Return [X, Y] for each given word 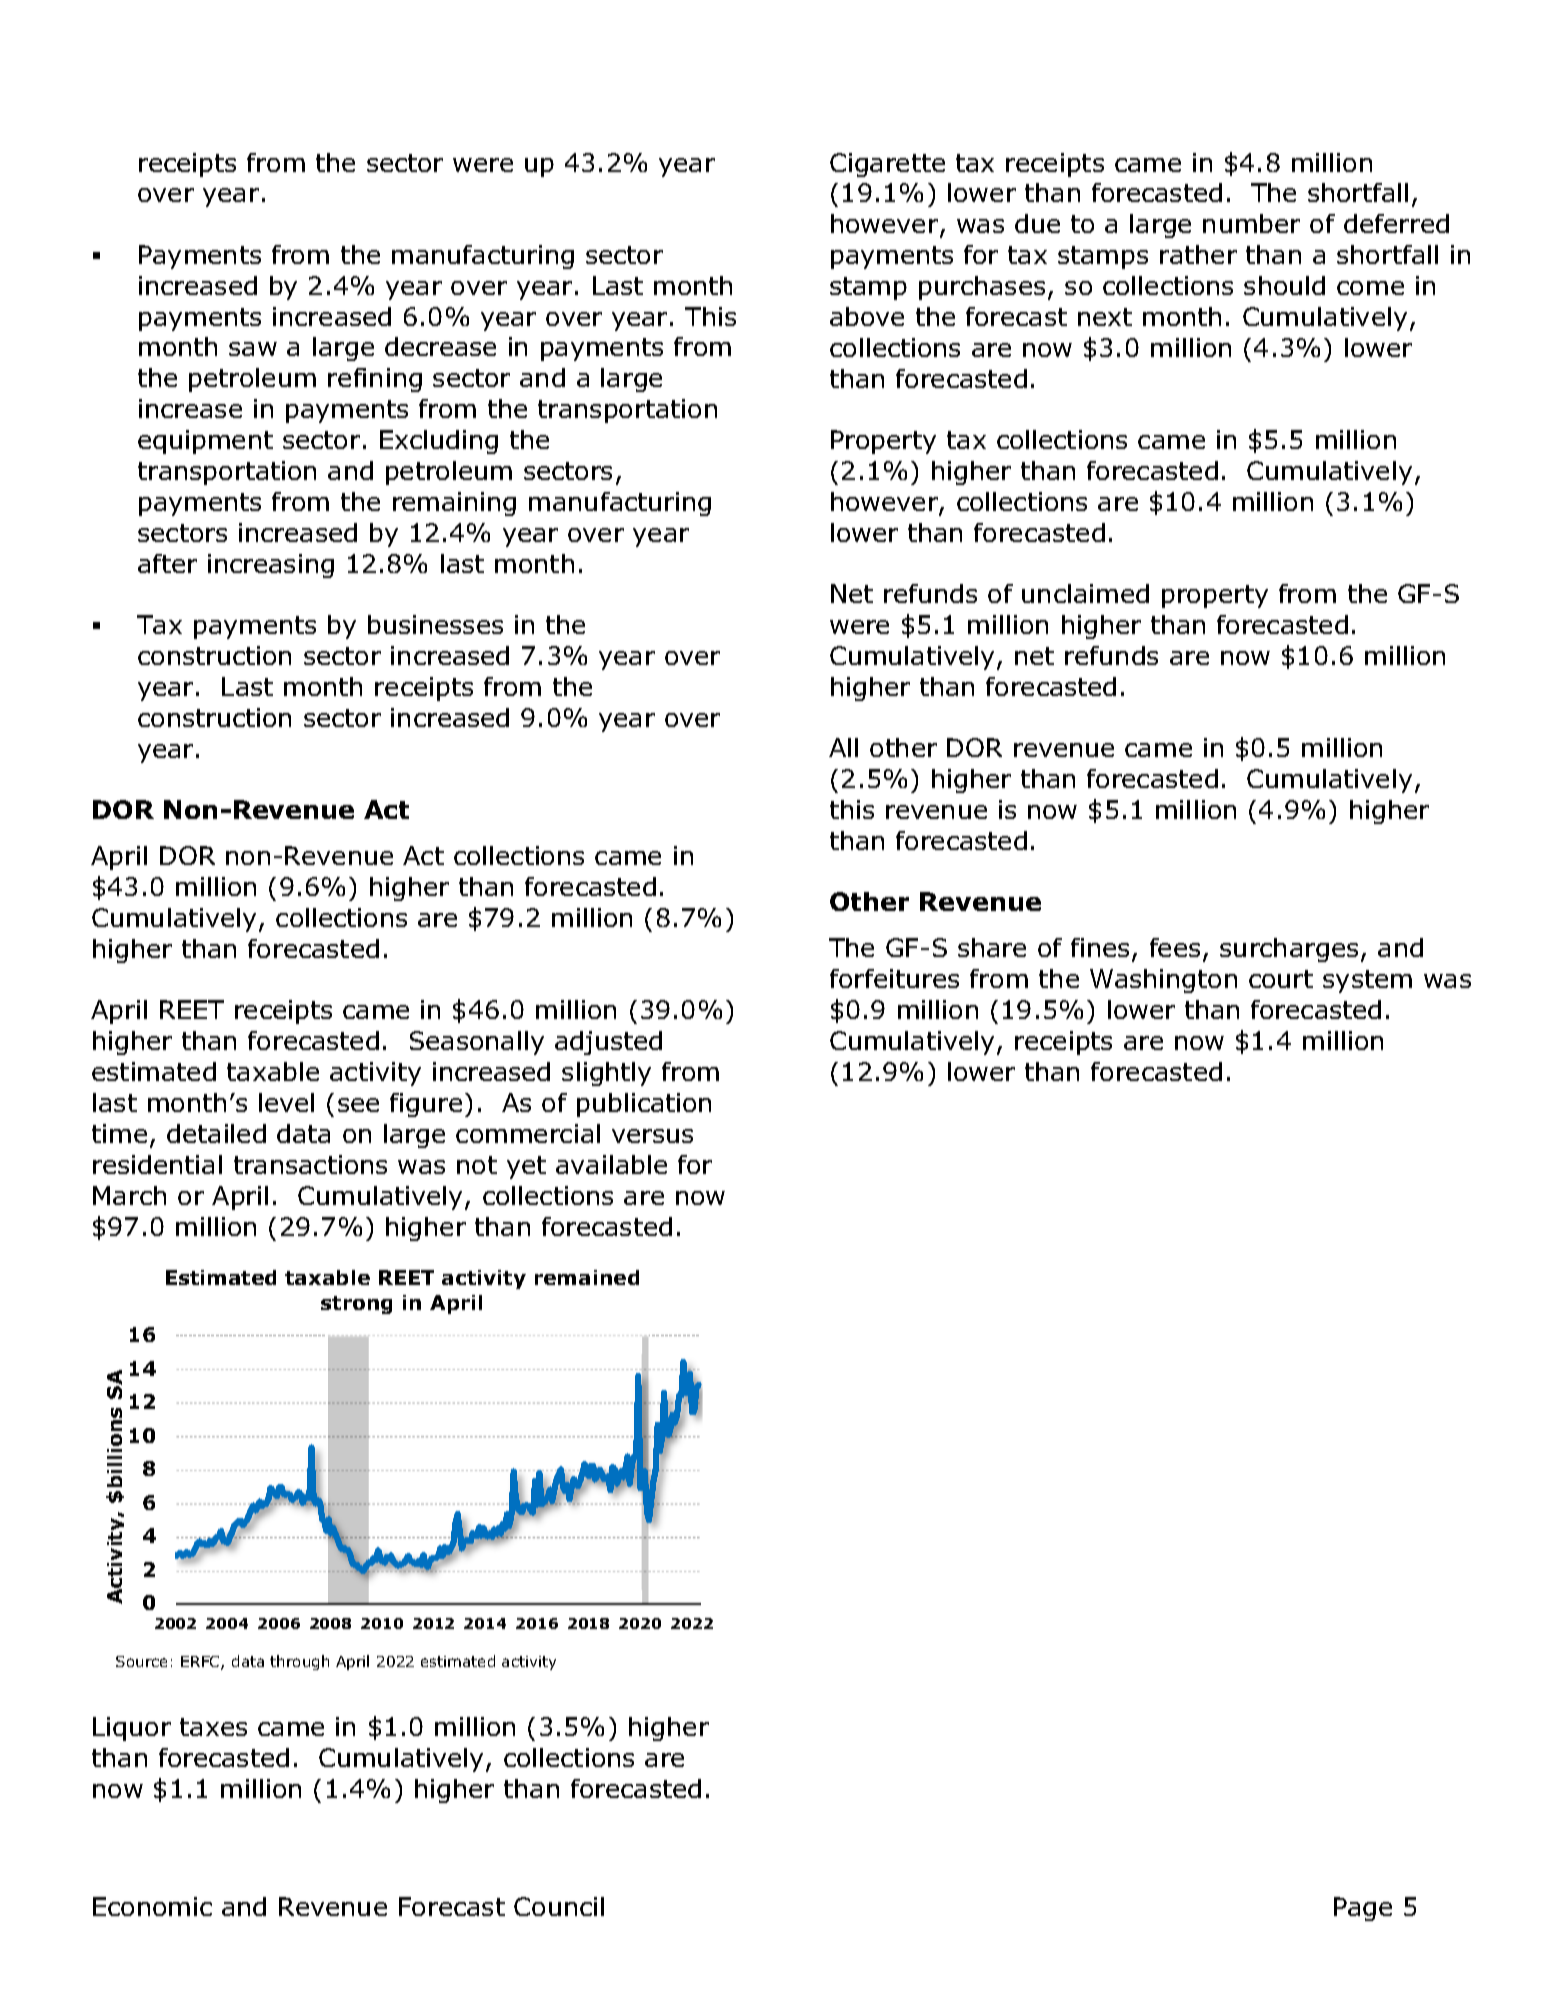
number [1251, 223]
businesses [435, 624]
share [992, 947]
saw [253, 349]
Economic [152, 1906]
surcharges [1289, 950]
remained [587, 1277]
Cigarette [887, 165]
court [1281, 979]
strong [356, 1305]
